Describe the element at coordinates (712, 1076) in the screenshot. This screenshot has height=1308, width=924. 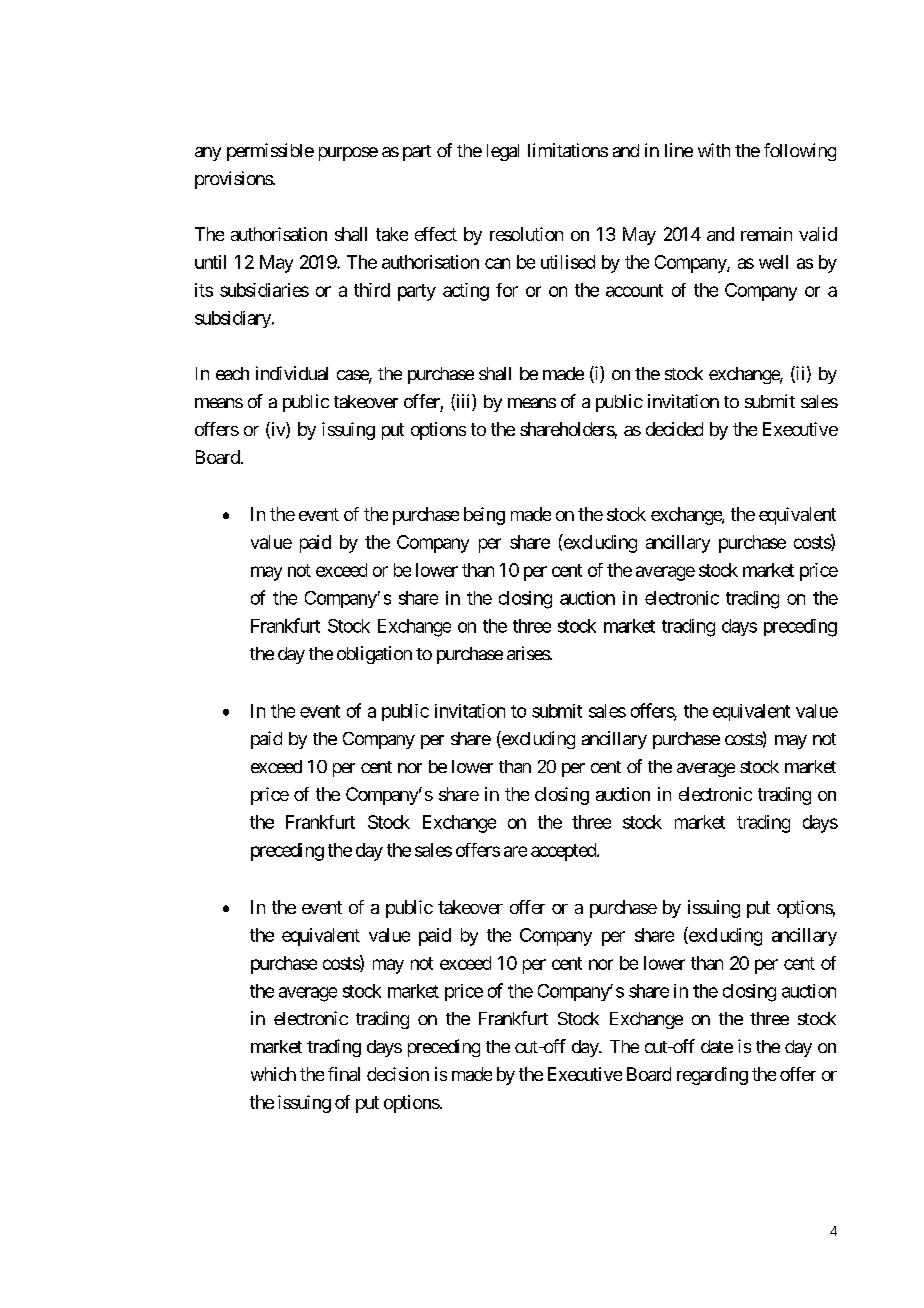
I see `regarding` at that location.
